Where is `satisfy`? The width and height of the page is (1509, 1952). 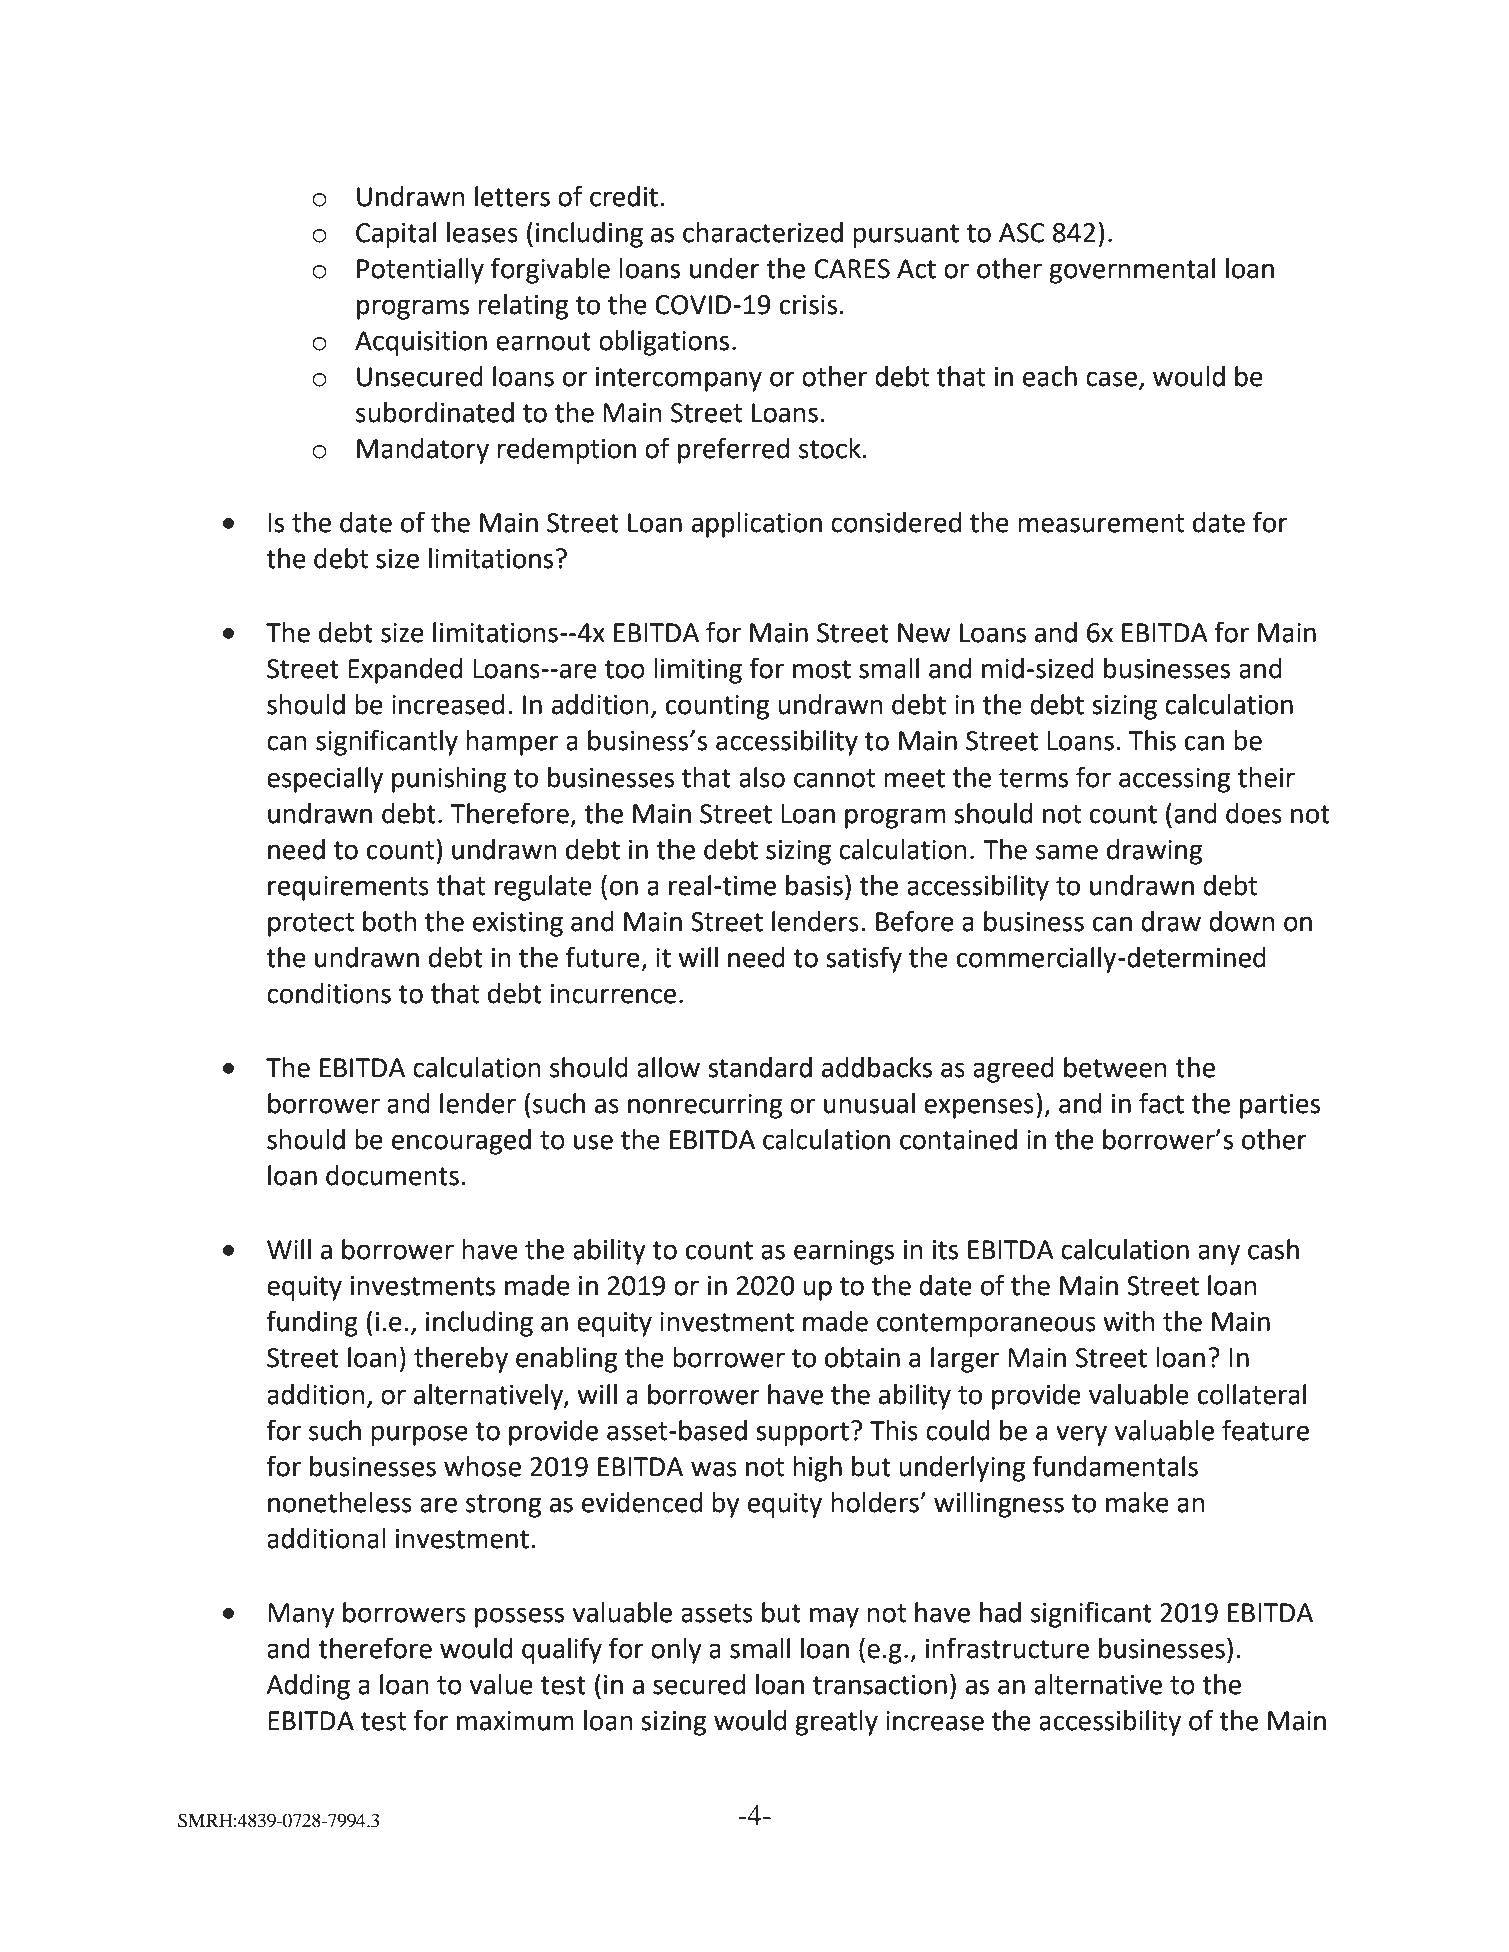 satisfy is located at coordinates (864, 959).
